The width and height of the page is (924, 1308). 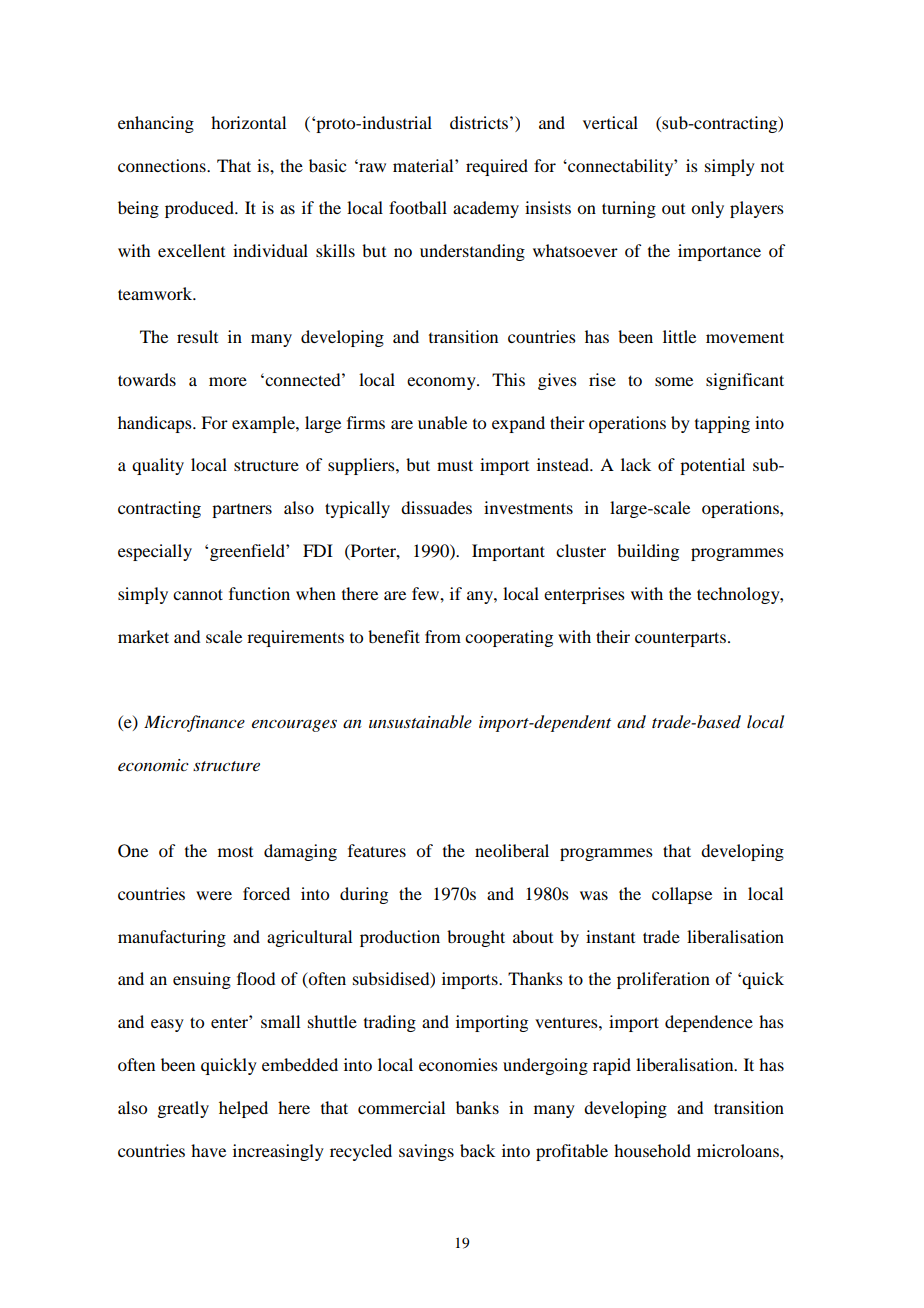 What do you see at coordinates (198, 594) in the page?
I see `cannot` at bounding box center [198, 594].
